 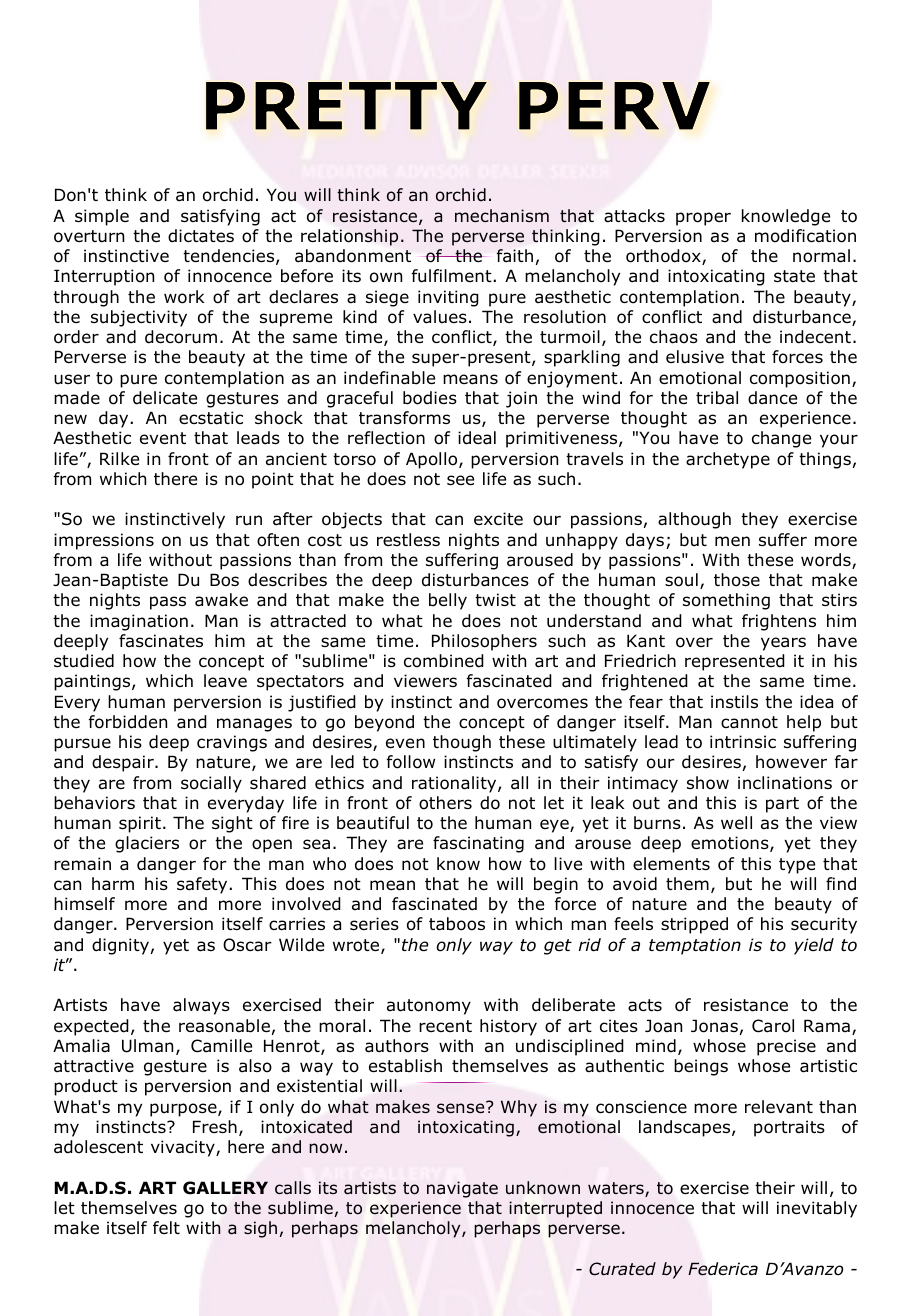 I want to click on navigate, so click(x=462, y=1189).
